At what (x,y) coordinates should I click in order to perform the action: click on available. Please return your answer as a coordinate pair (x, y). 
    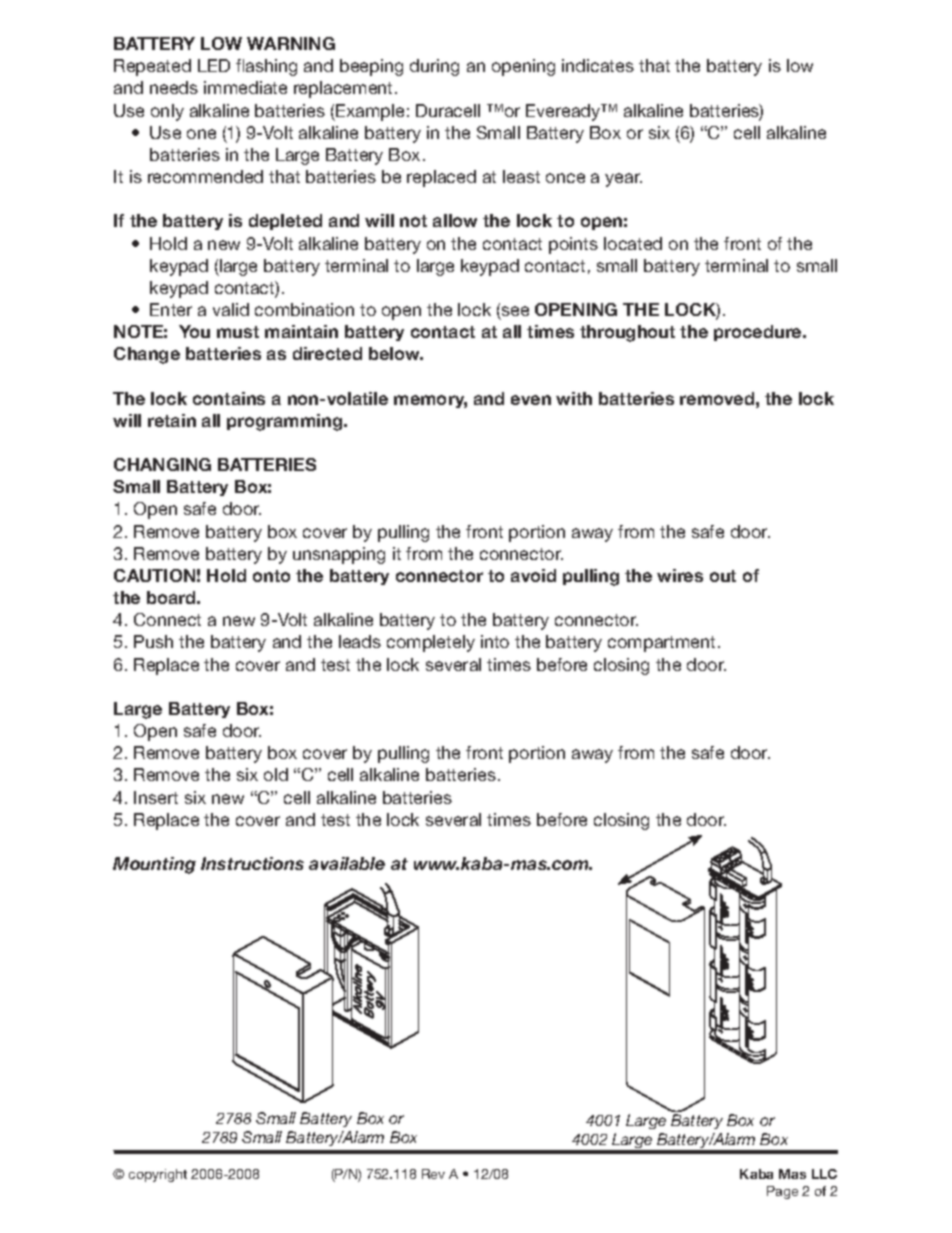
    Looking at the image, I should click on (347, 863).
